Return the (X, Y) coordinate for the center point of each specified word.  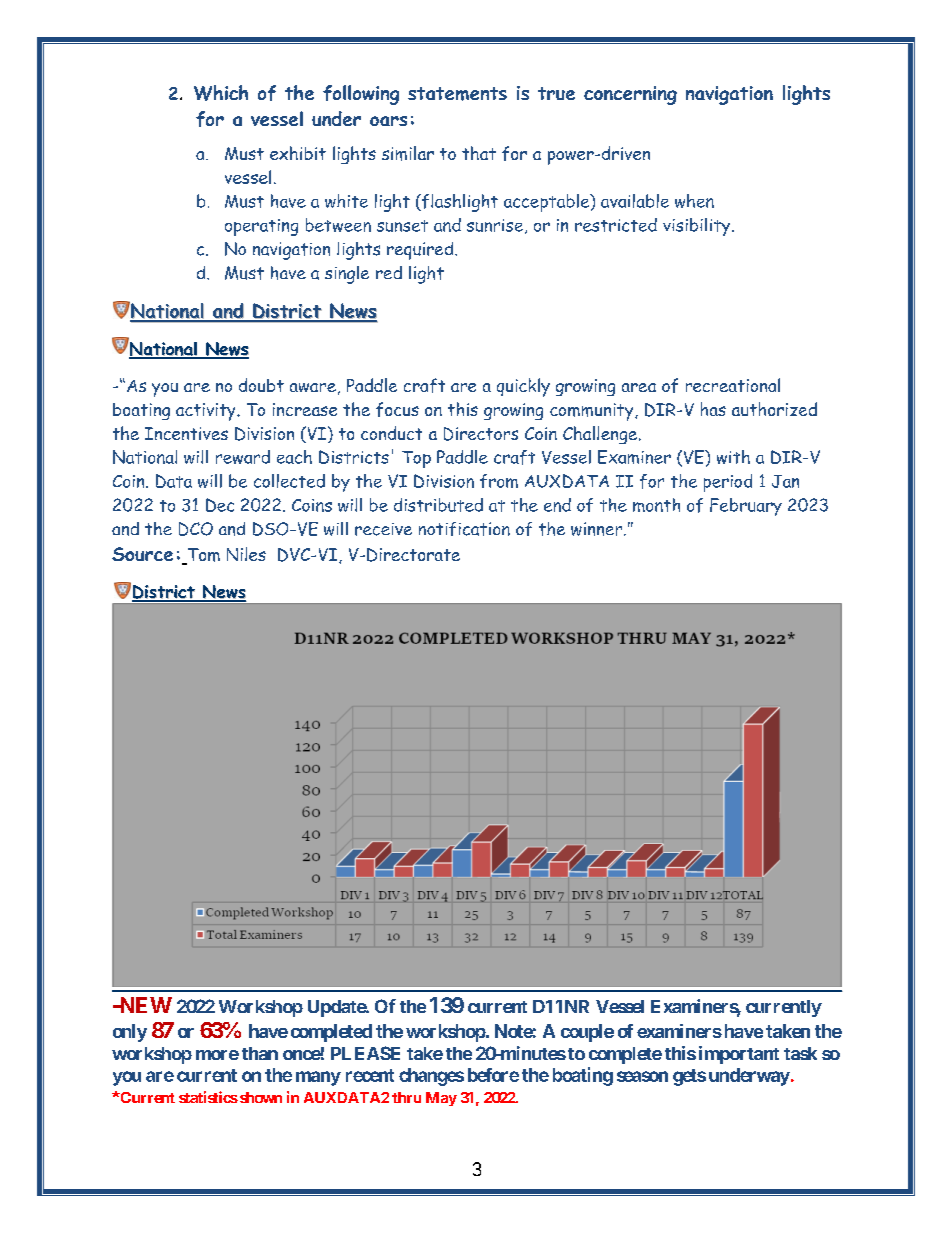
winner (598, 529)
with (733, 457)
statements (457, 94)
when (694, 201)
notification (464, 529)
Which (221, 93)
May (441, 1099)
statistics (208, 1097)
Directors (481, 434)
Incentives (186, 433)
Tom (202, 556)
